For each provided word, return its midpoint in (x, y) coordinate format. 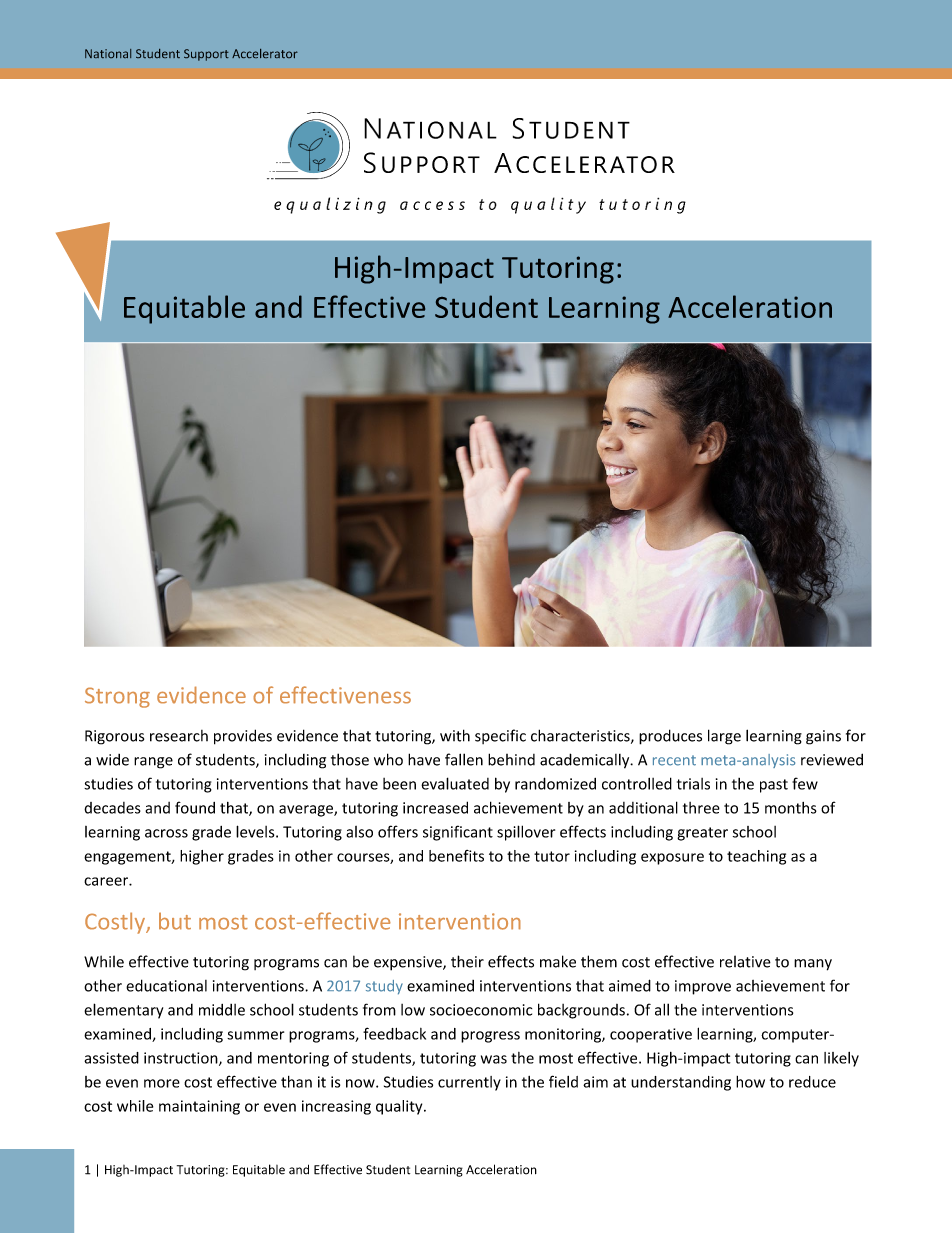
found (195, 807)
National (108, 53)
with (455, 735)
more (162, 1083)
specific (500, 736)
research (179, 736)
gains (823, 737)
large (724, 737)
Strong (117, 697)
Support (206, 55)
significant (458, 833)
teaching (756, 857)
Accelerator (265, 53)
